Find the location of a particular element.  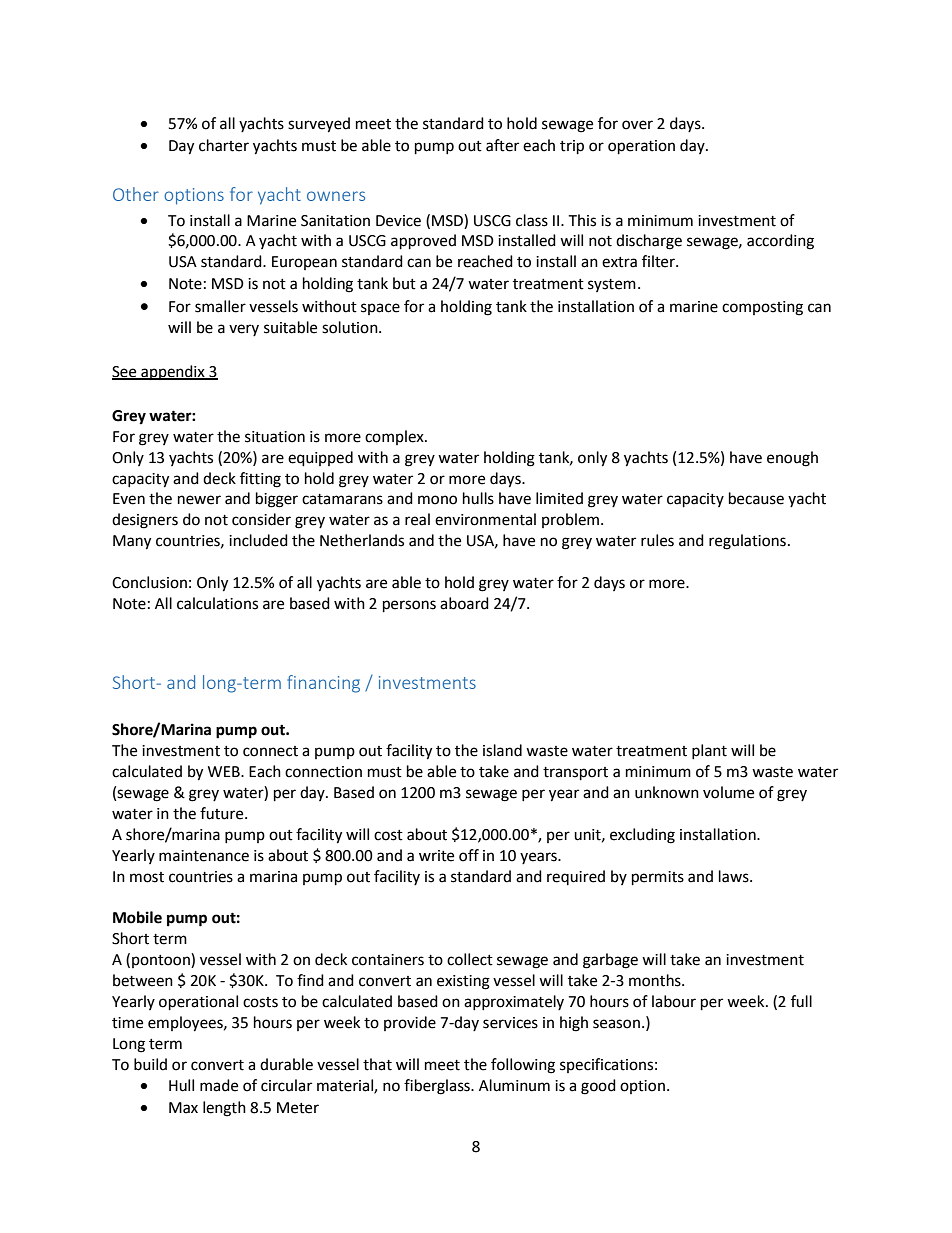

fiberglass is located at coordinates (438, 1087).
